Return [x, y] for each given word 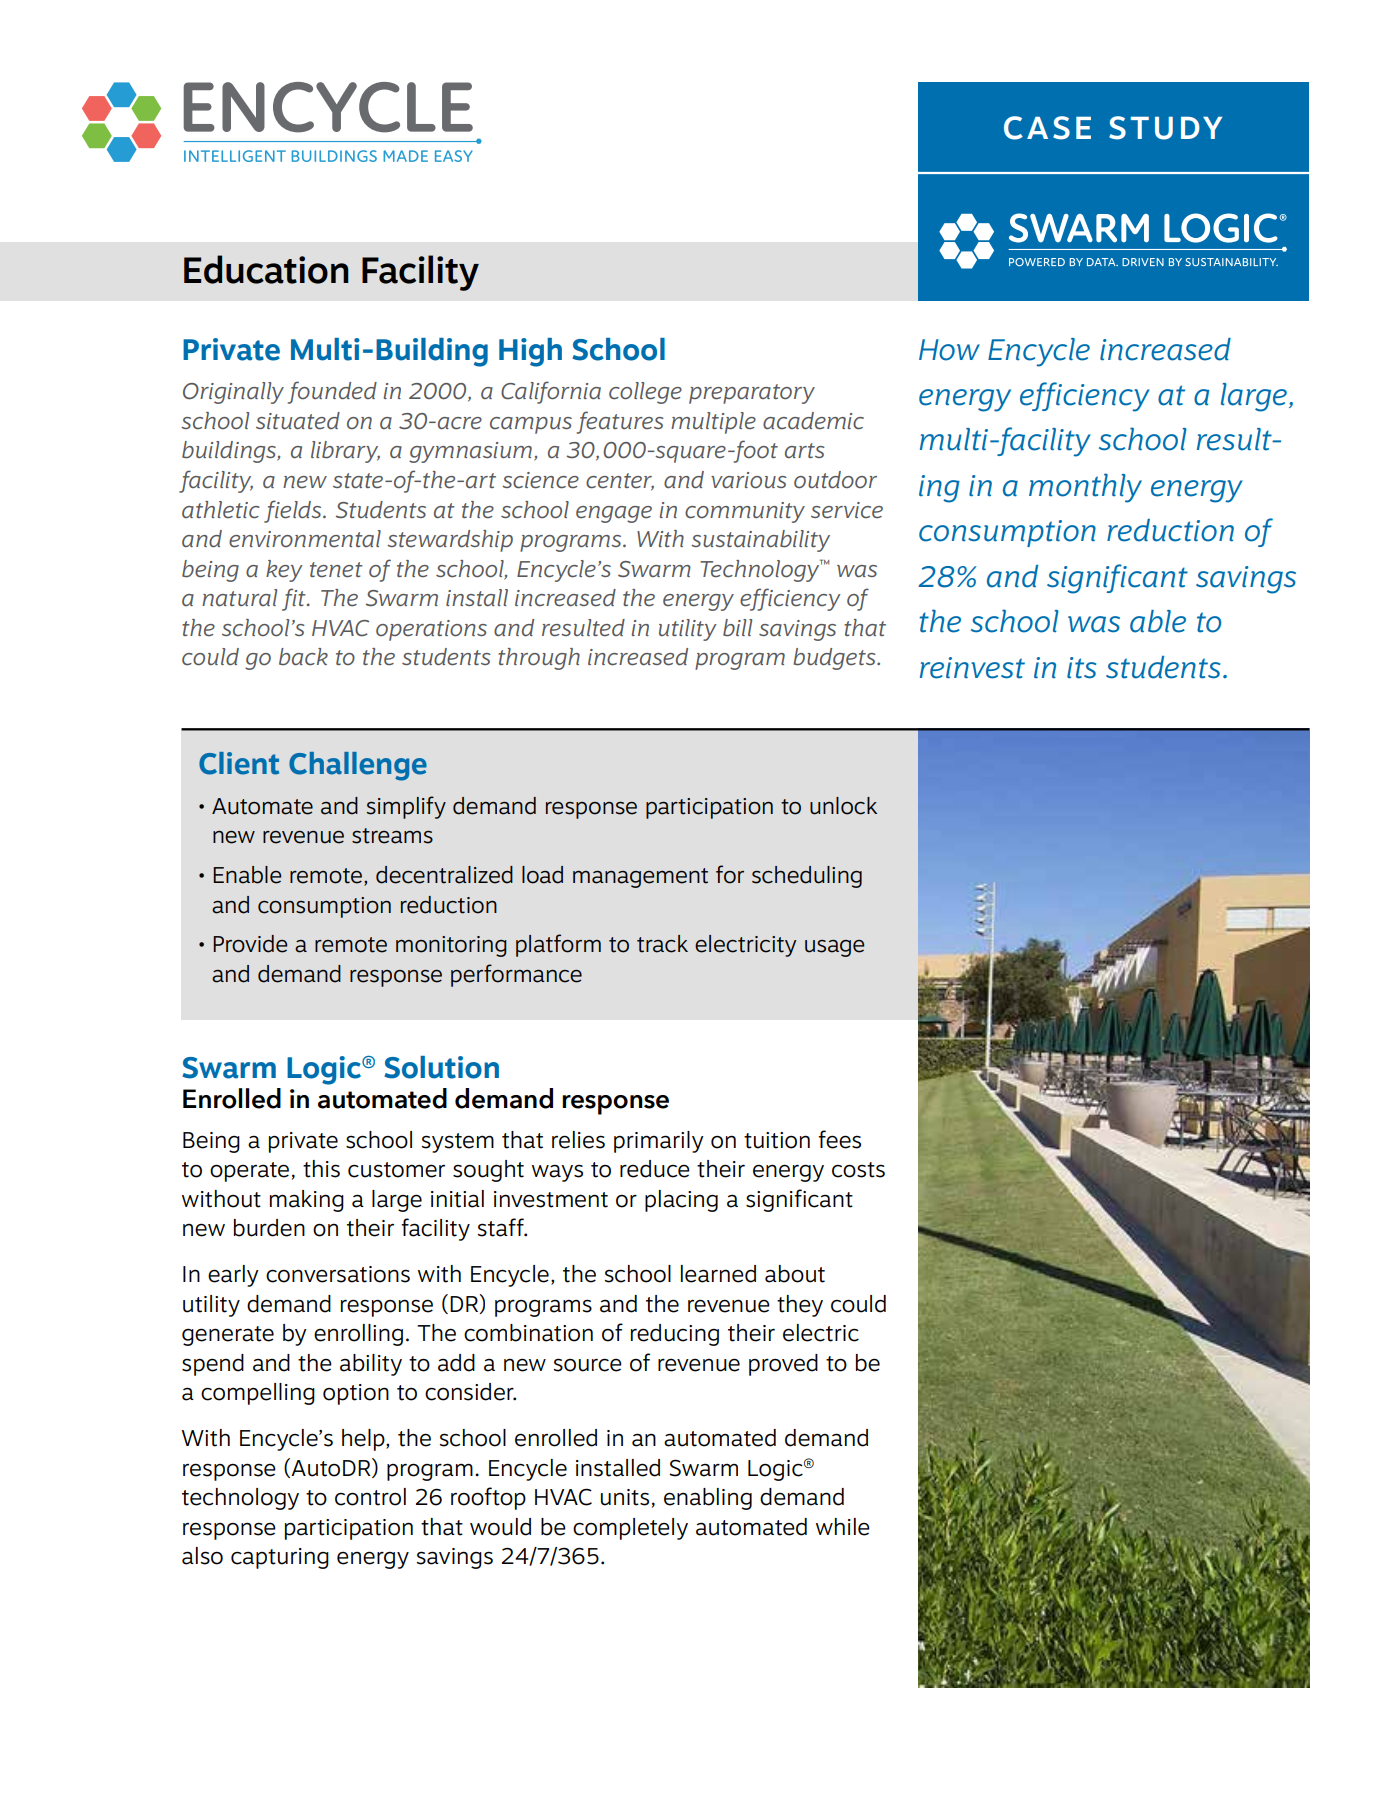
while [843, 1527]
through [539, 659]
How [949, 350]
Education [266, 269]
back [303, 657]
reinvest [972, 668]
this [321, 1169]
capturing [280, 1558]
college [645, 393]
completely [630, 1529]
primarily [659, 1142]
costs [858, 1170]
